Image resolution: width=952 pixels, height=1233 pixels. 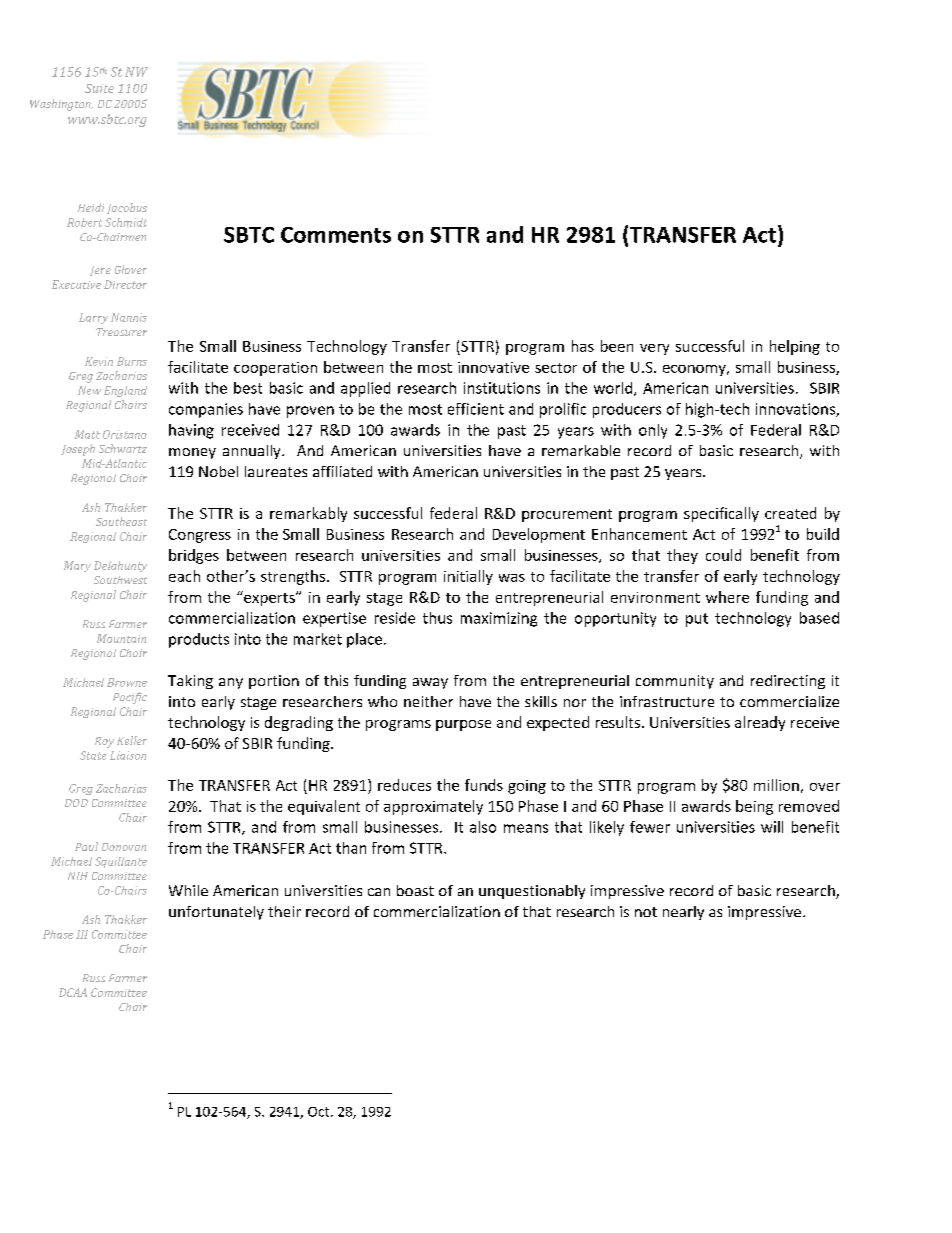 I want to click on Comments, so click(x=336, y=235).
